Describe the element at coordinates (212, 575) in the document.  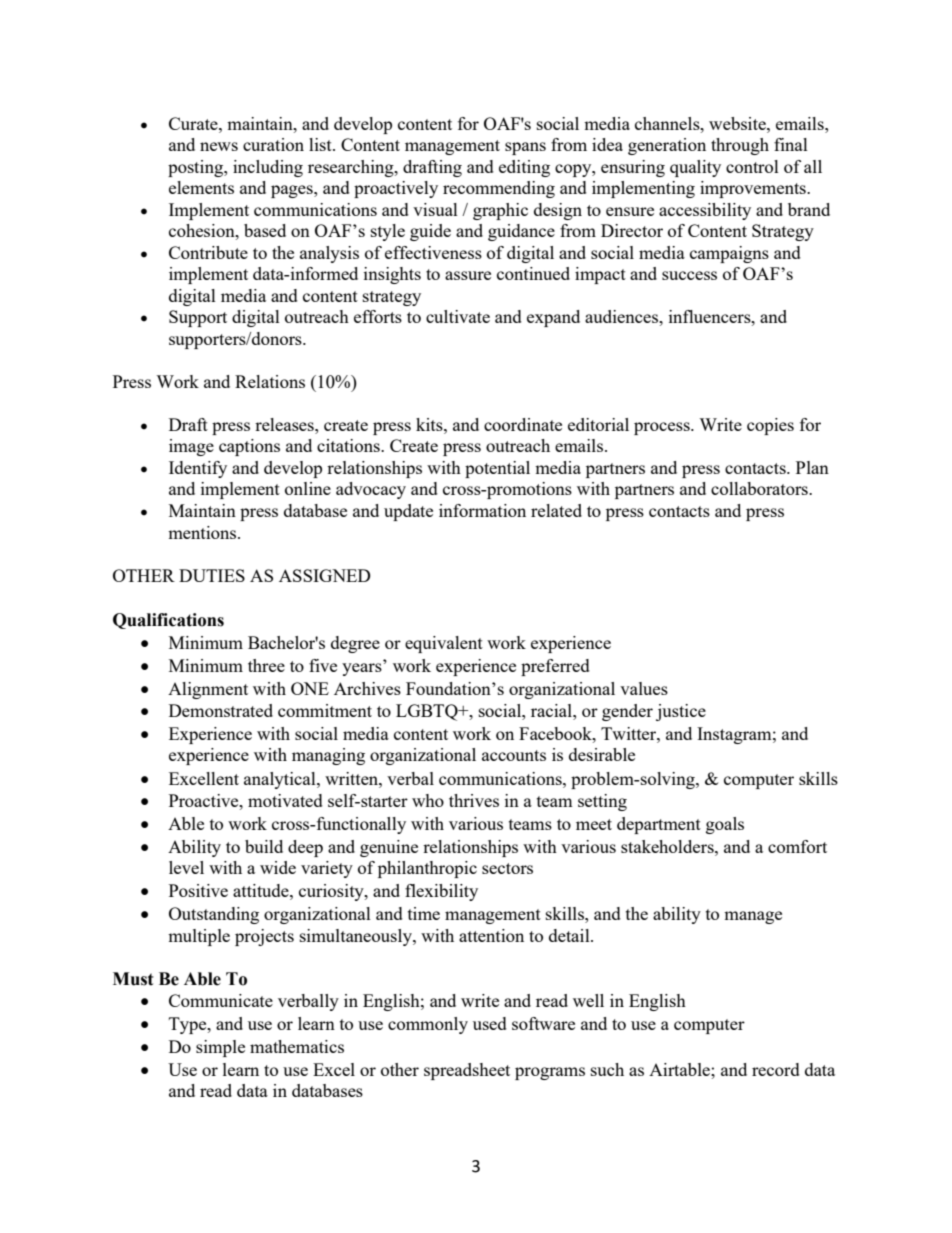
I see `DUTIES` at that location.
